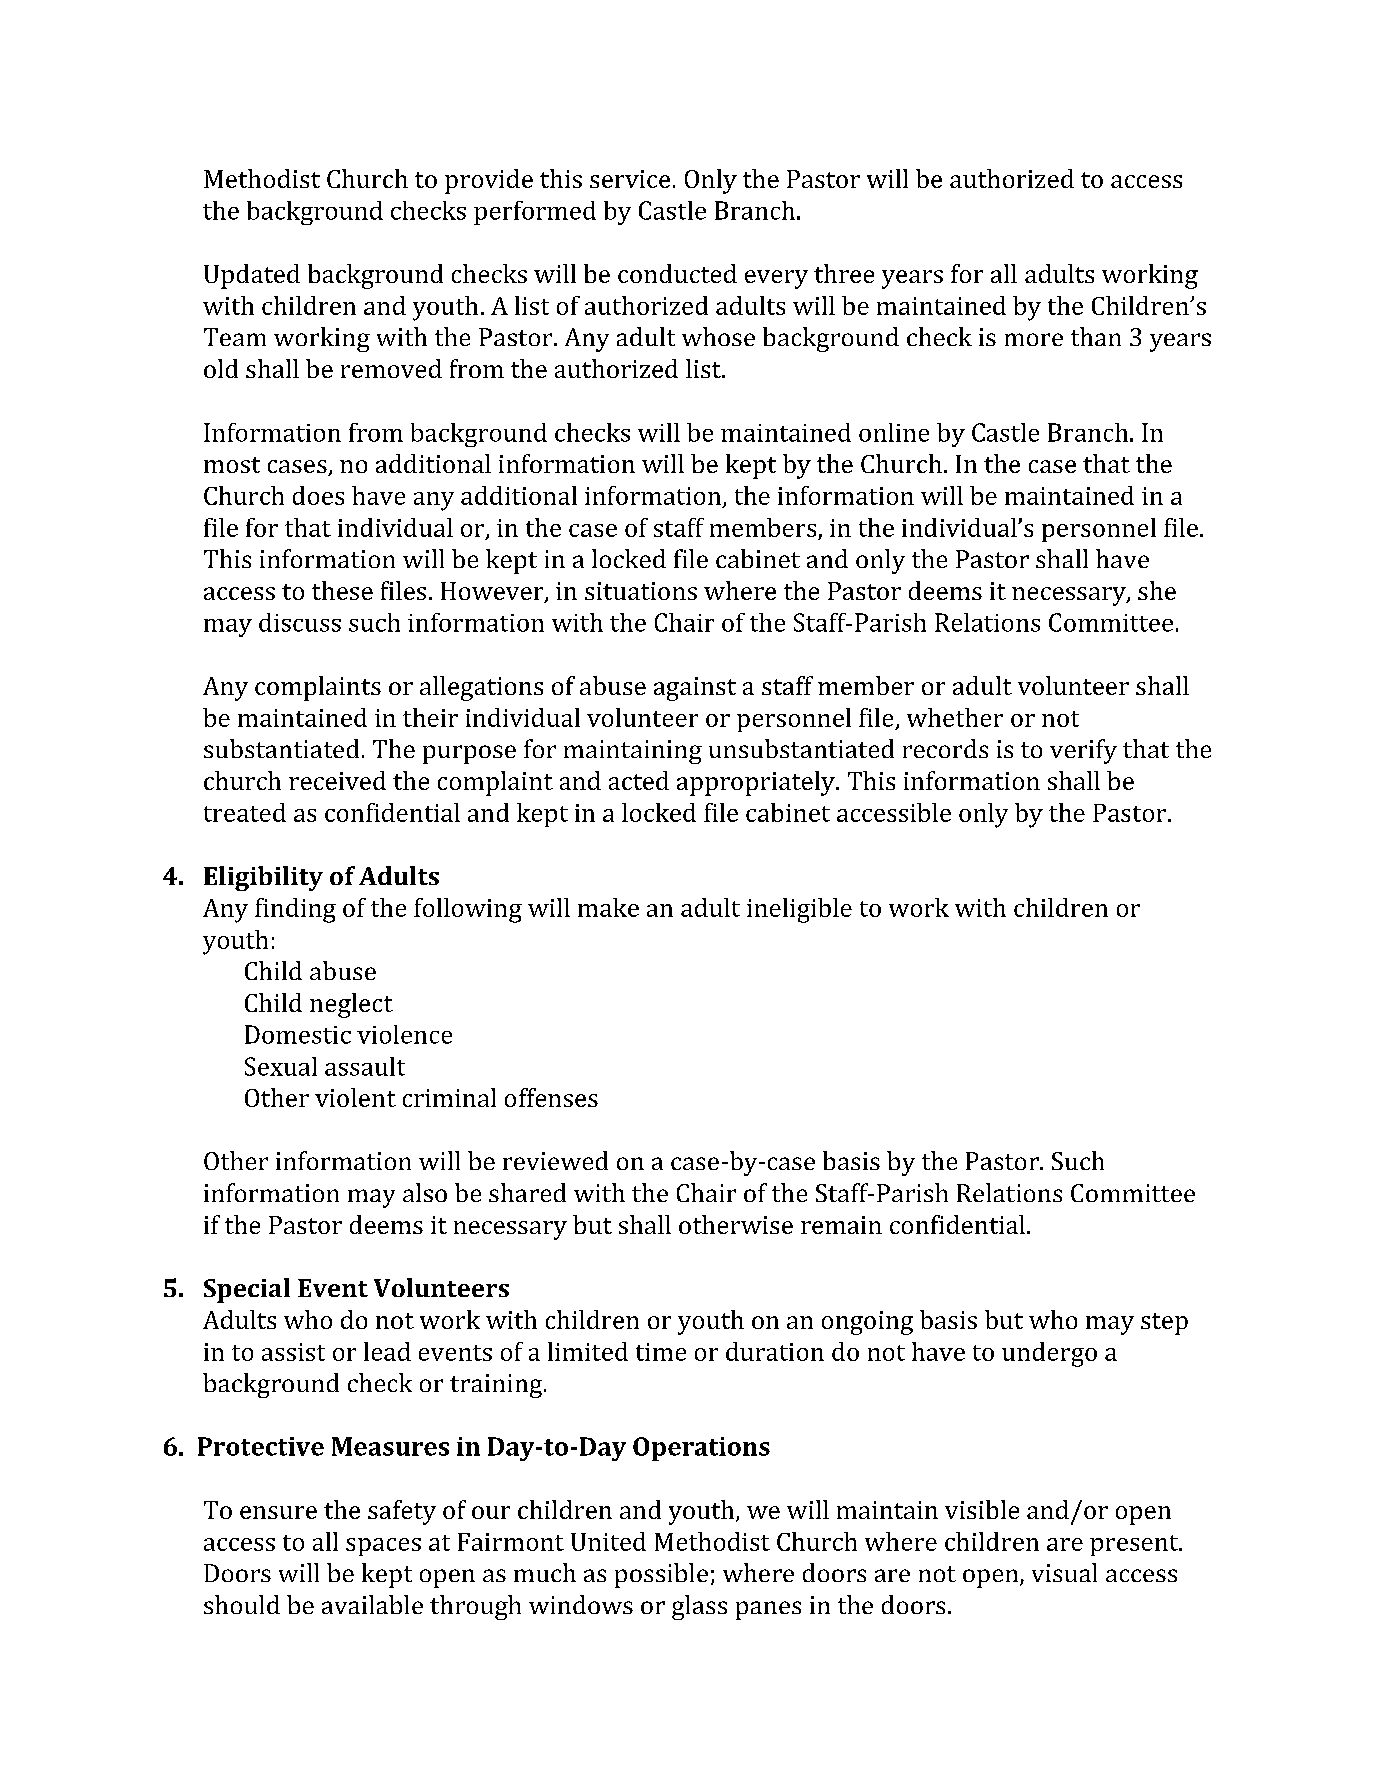  Describe the element at coordinates (608, 907) in the screenshot. I see `make` at that location.
